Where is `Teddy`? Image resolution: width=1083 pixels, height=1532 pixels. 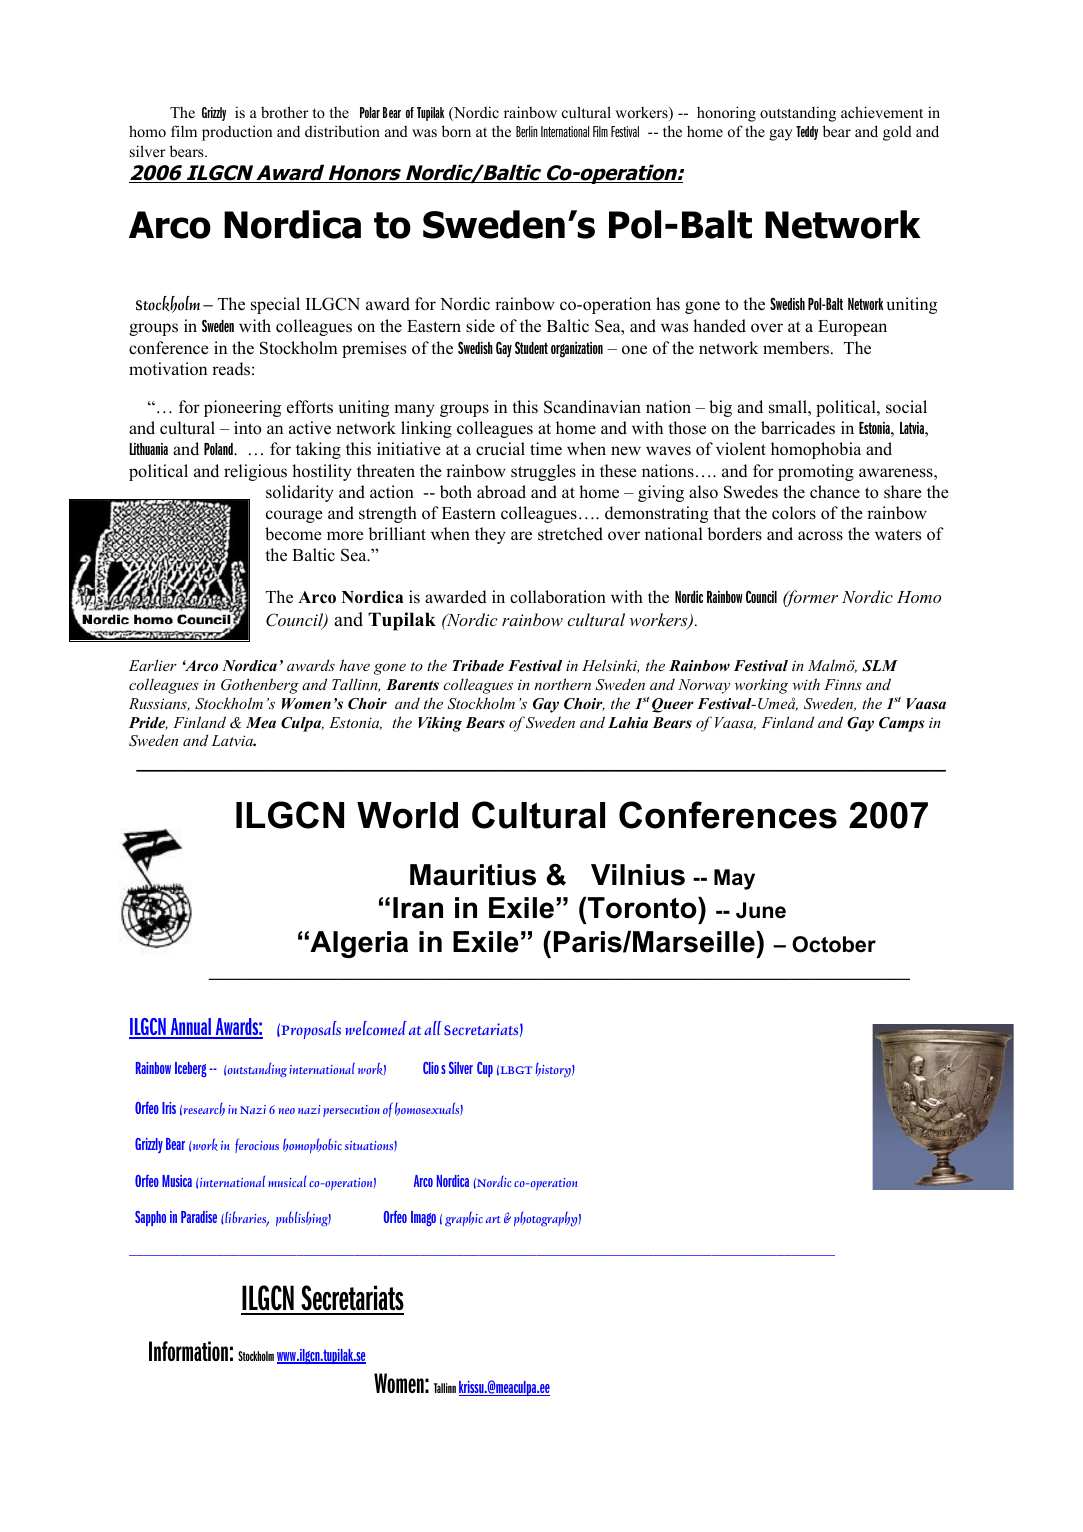 Teddy is located at coordinates (807, 133).
